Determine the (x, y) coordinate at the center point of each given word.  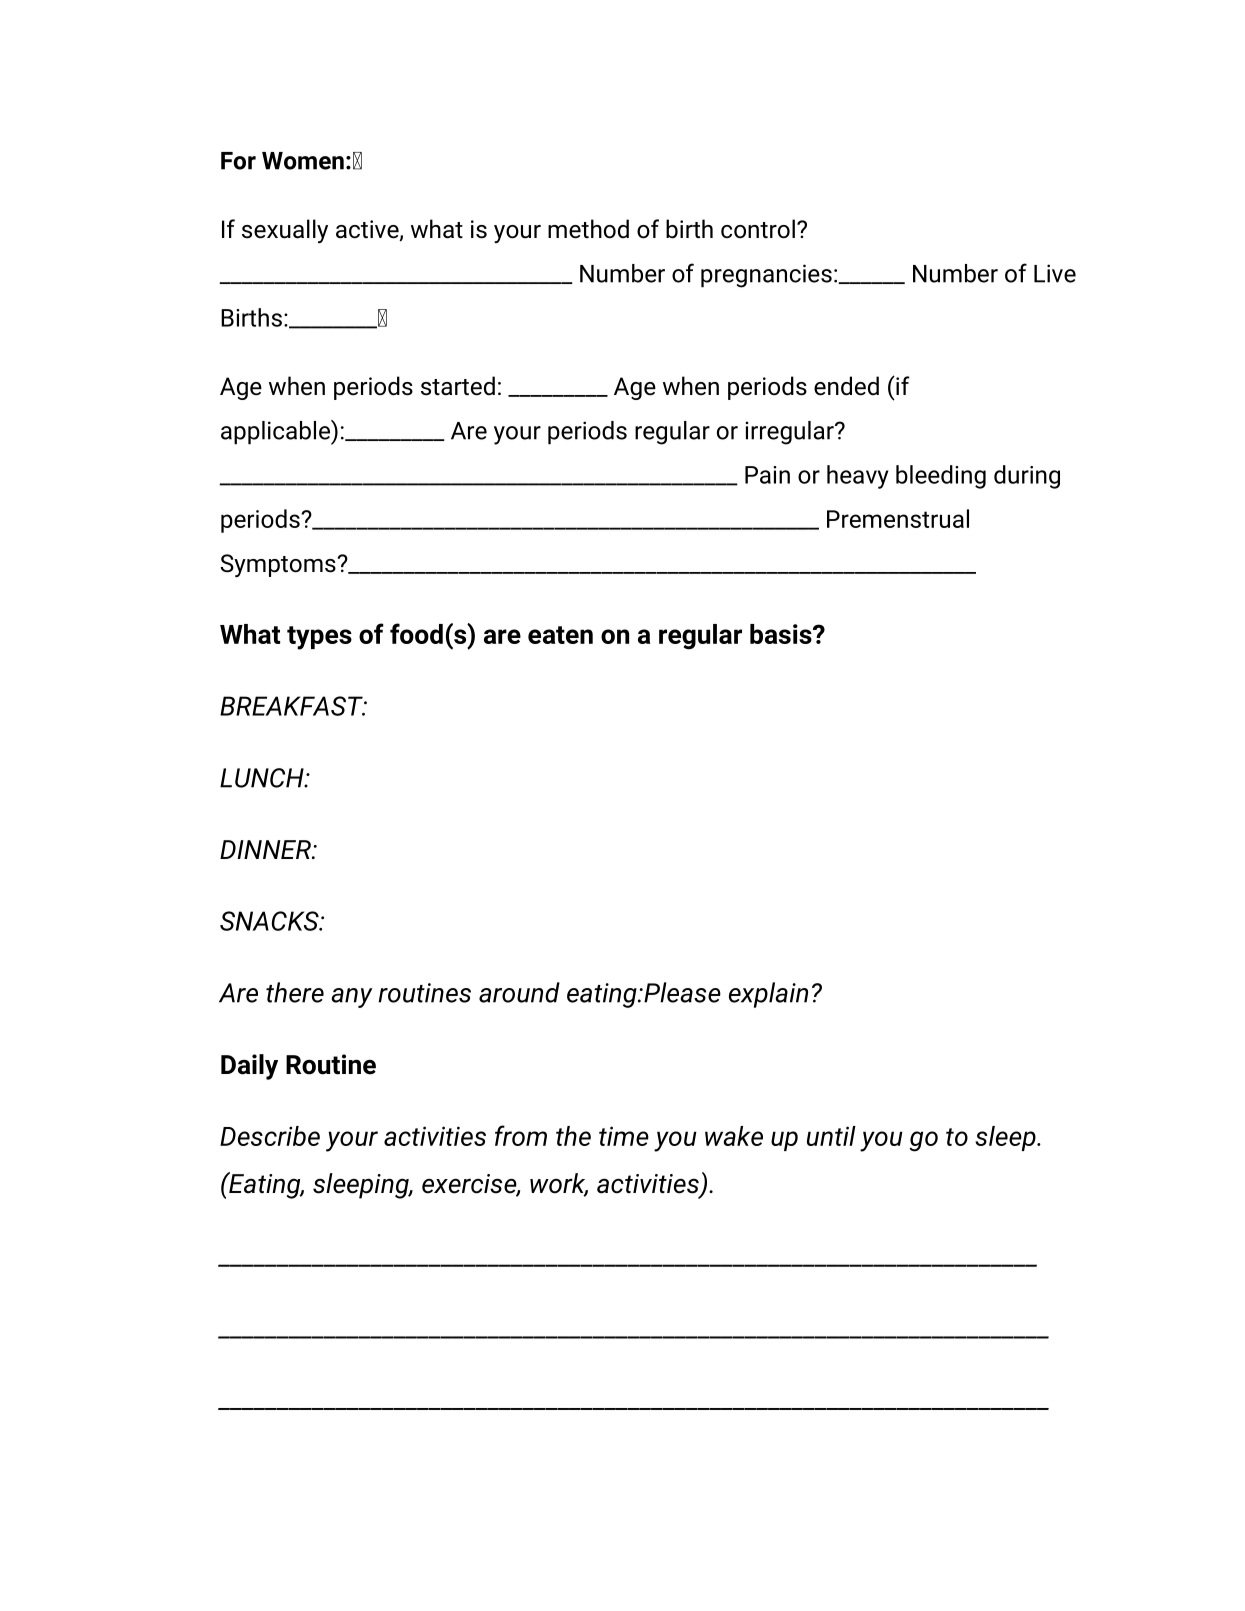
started (458, 386)
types (319, 638)
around (519, 992)
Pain (767, 475)
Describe (270, 1136)
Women (303, 161)
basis (782, 634)
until (831, 1136)
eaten (560, 635)
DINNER (266, 849)
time (624, 1136)
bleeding (941, 477)
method (588, 229)
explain (768, 995)
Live (1055, 273)
